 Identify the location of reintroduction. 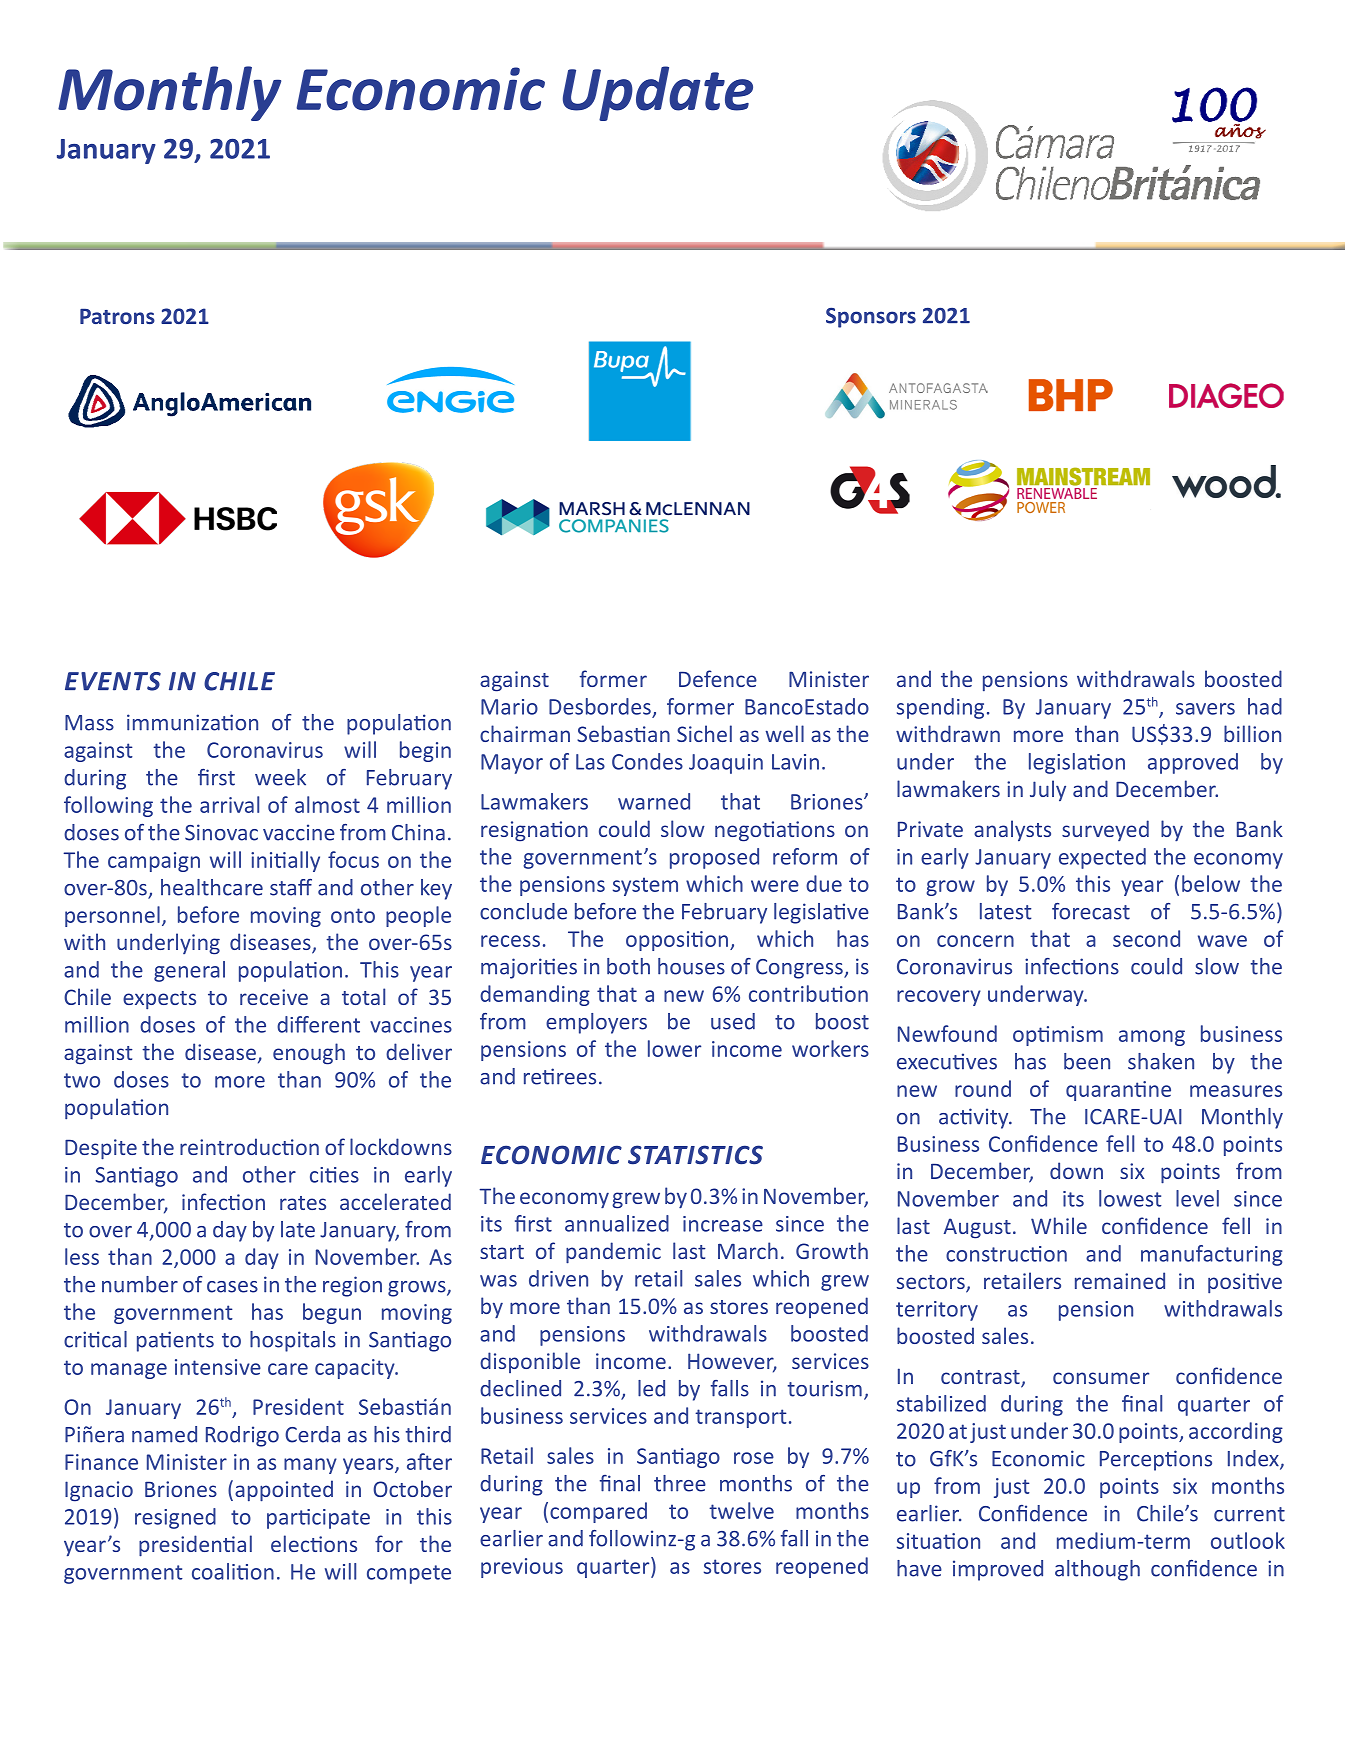
(249, 1146).
